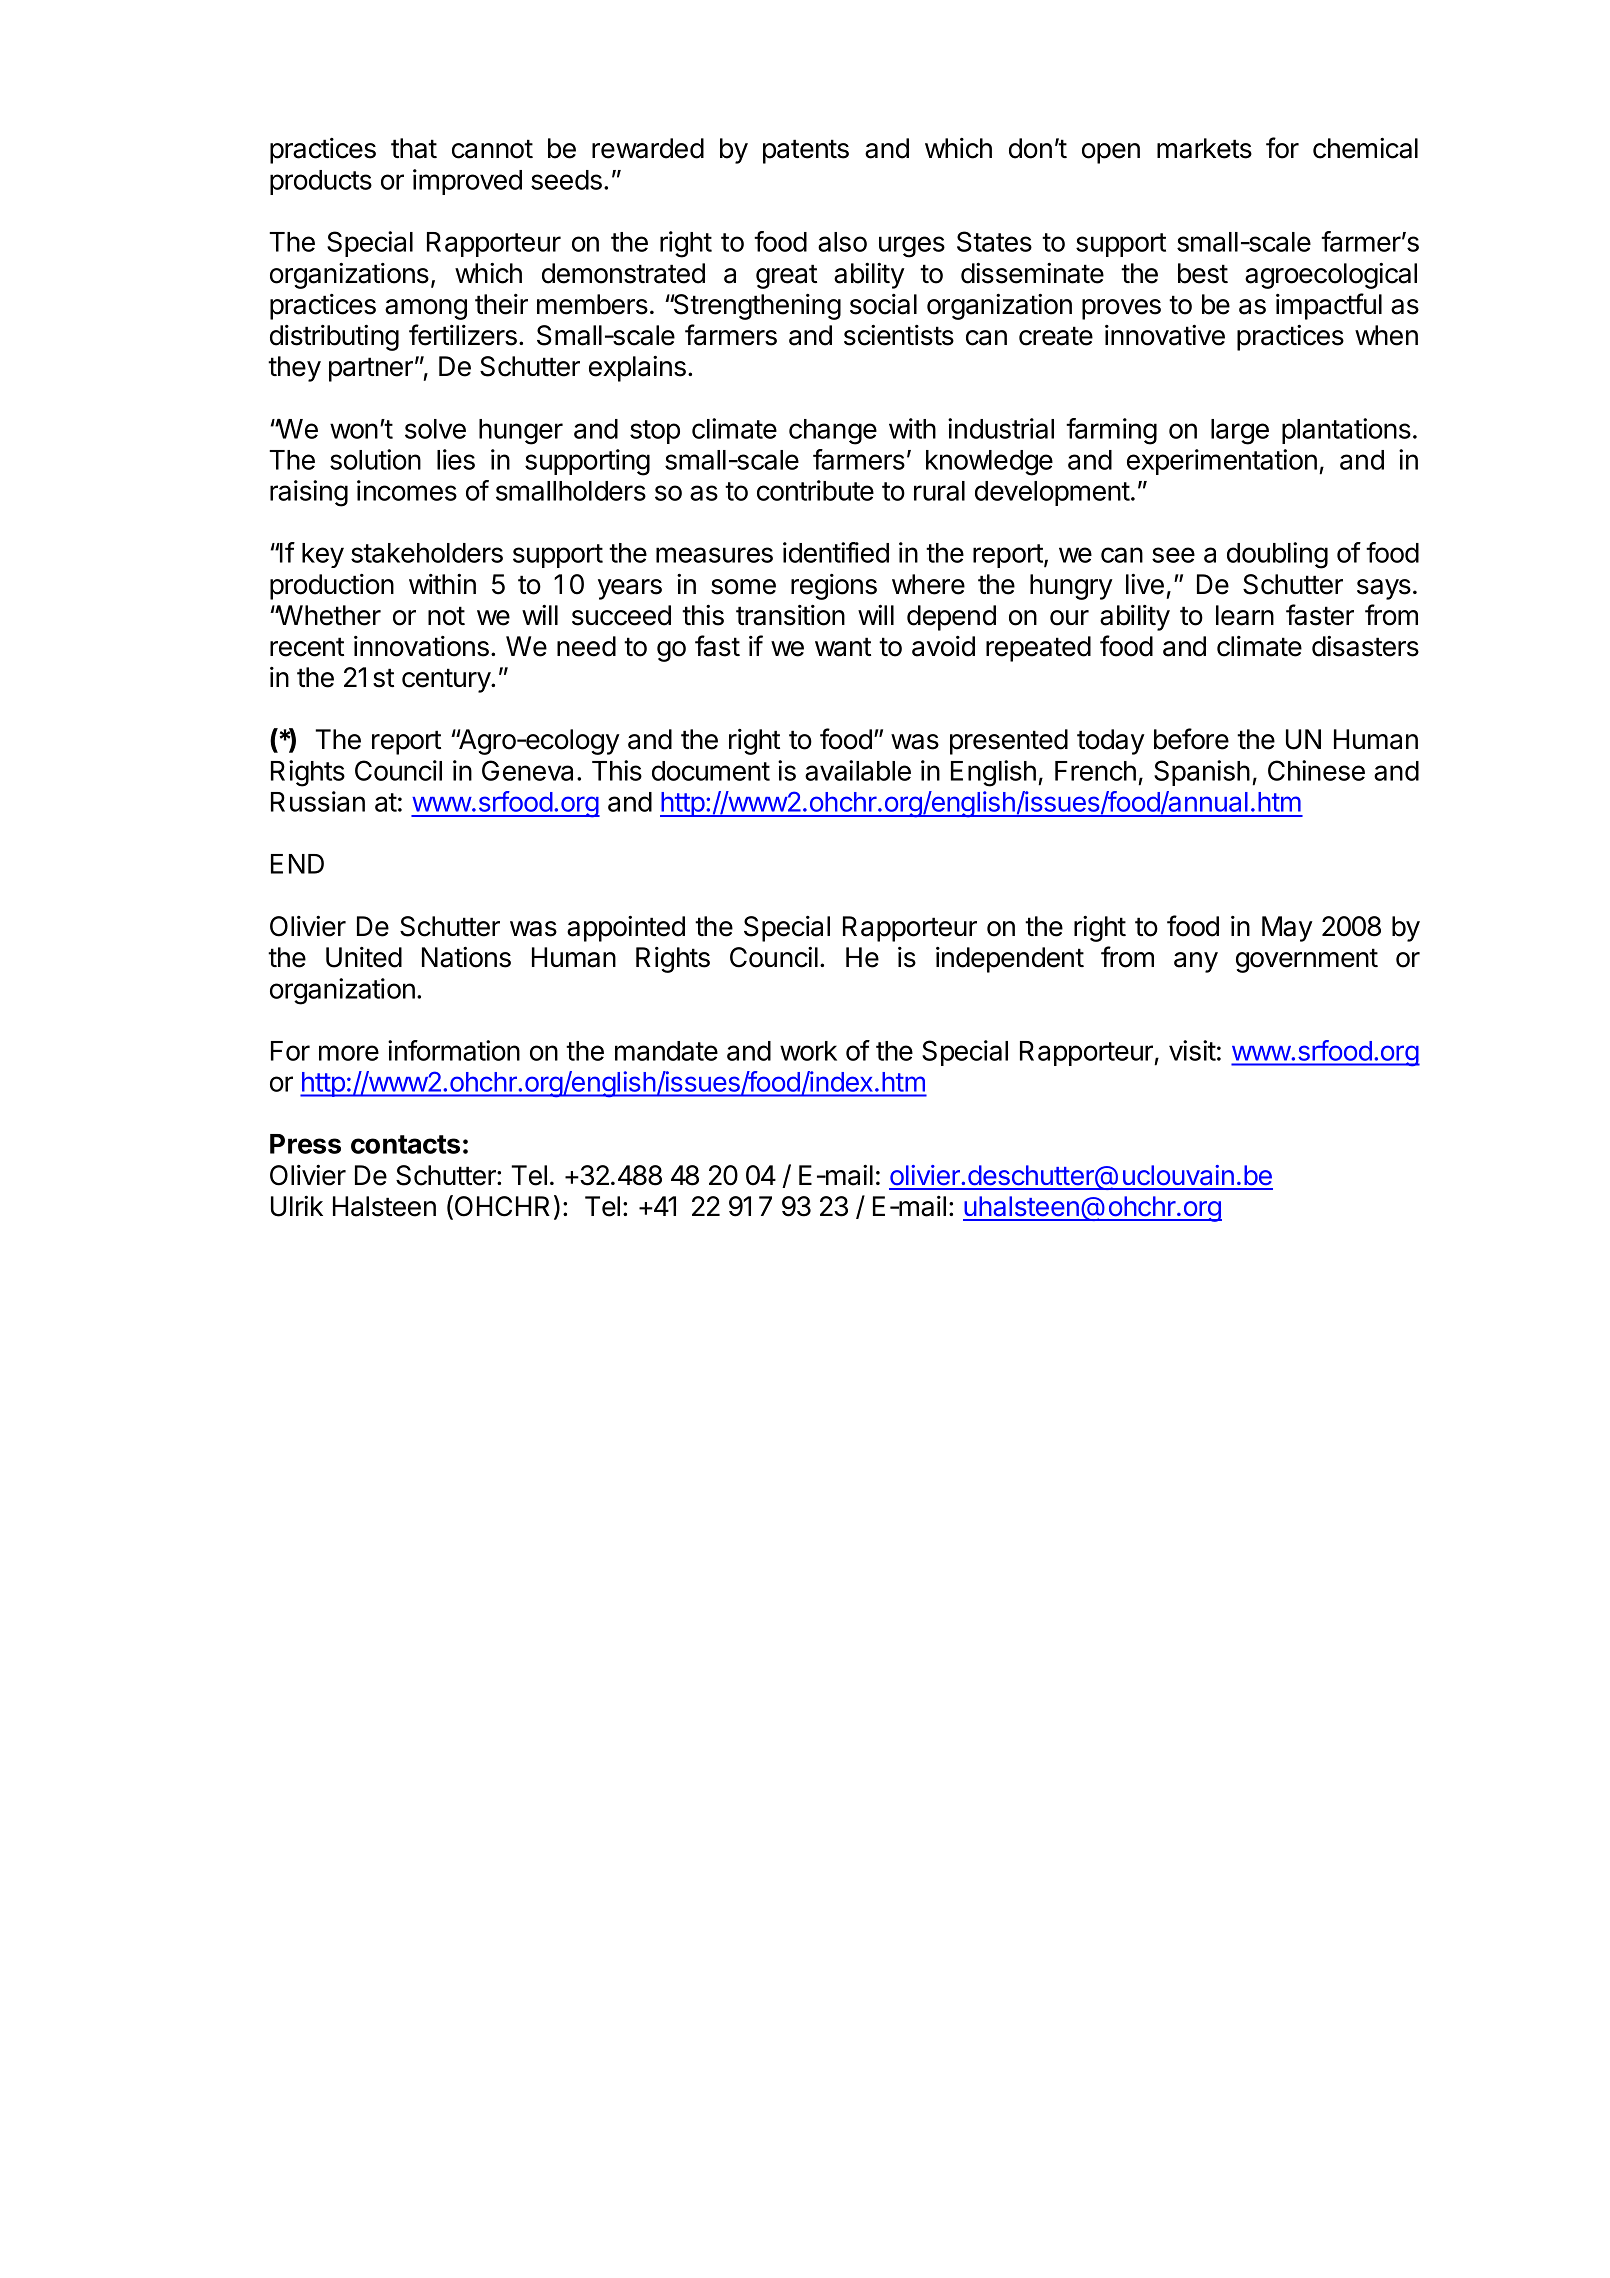 This screenshot has width=1610, height=2278. Describe the element at coordinates (815, 490) in the screenshot. I see `contribute` at that location.
